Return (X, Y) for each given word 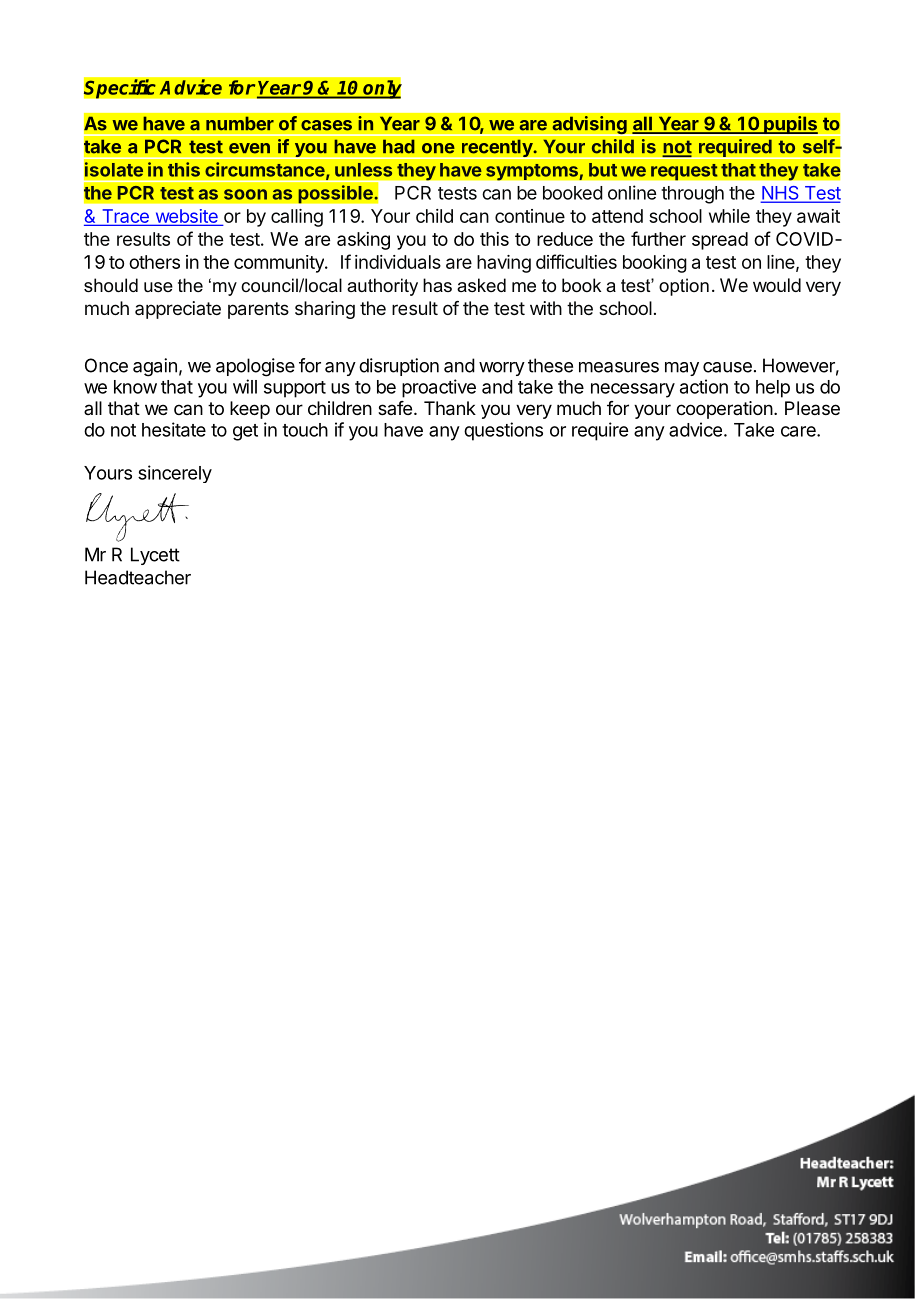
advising (589, 126)
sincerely (175, 474)
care (799, 431)
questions (503, 431)
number (240, 123)
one (438, 148)
